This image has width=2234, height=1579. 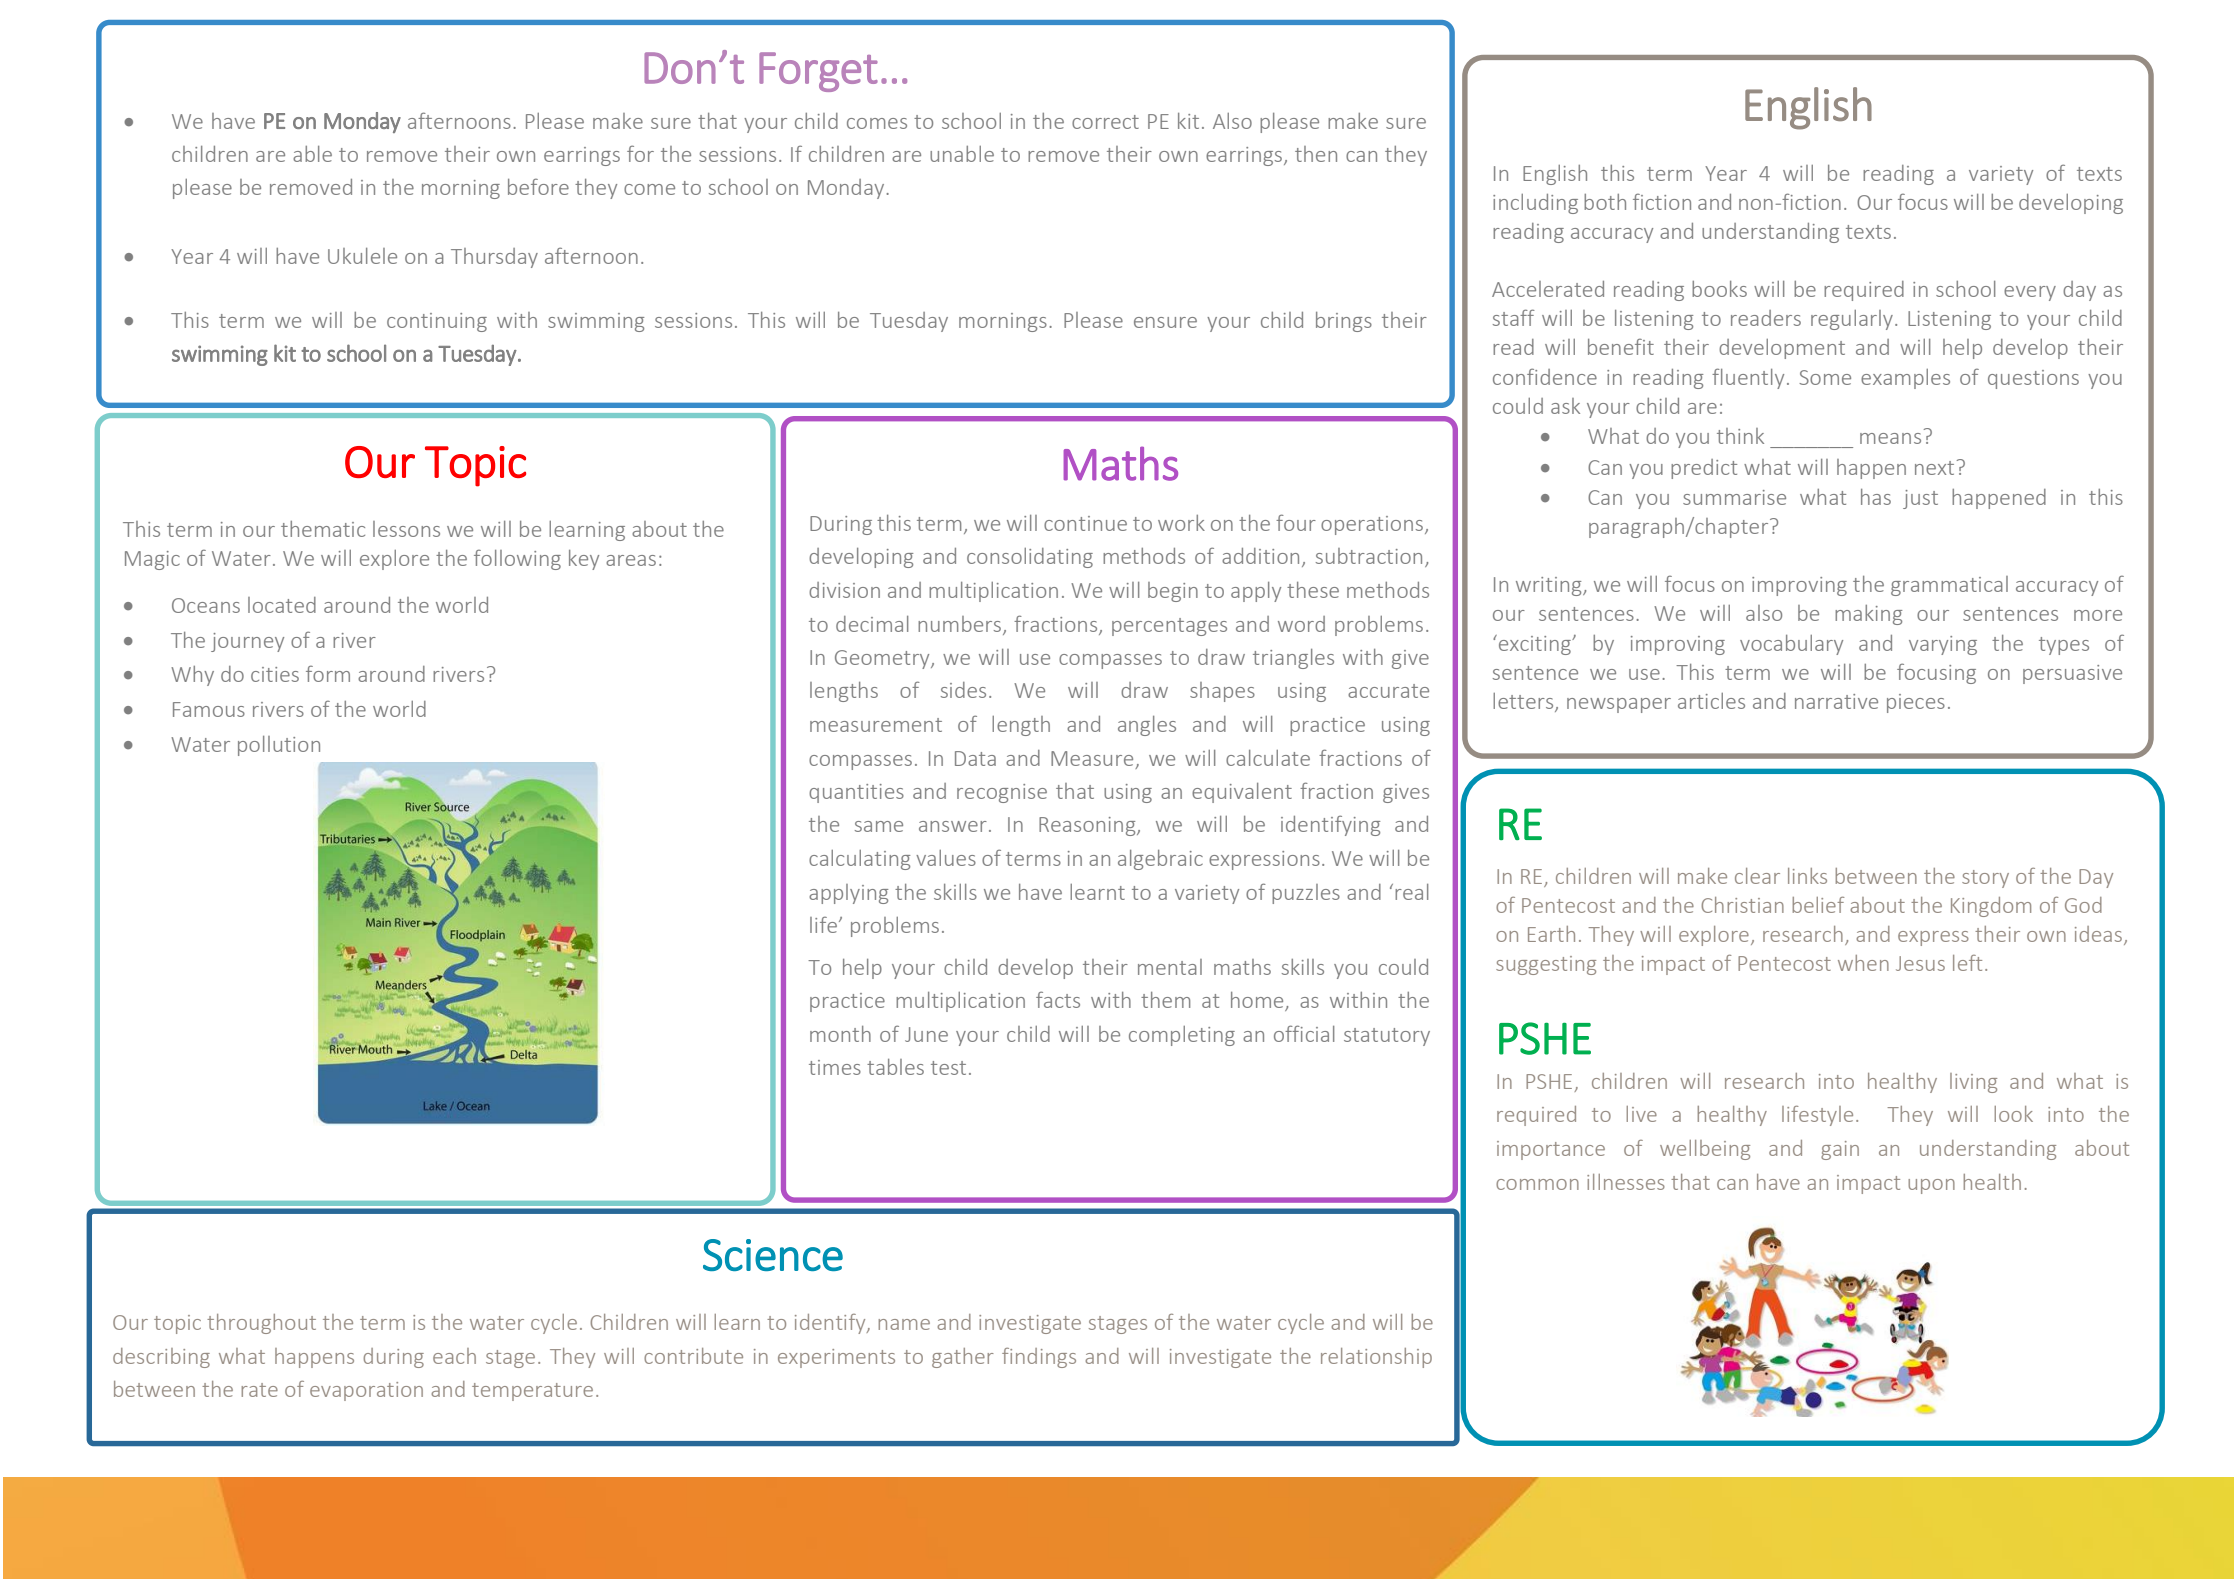 I want to click on correct, so click(x=1105, y=122).
